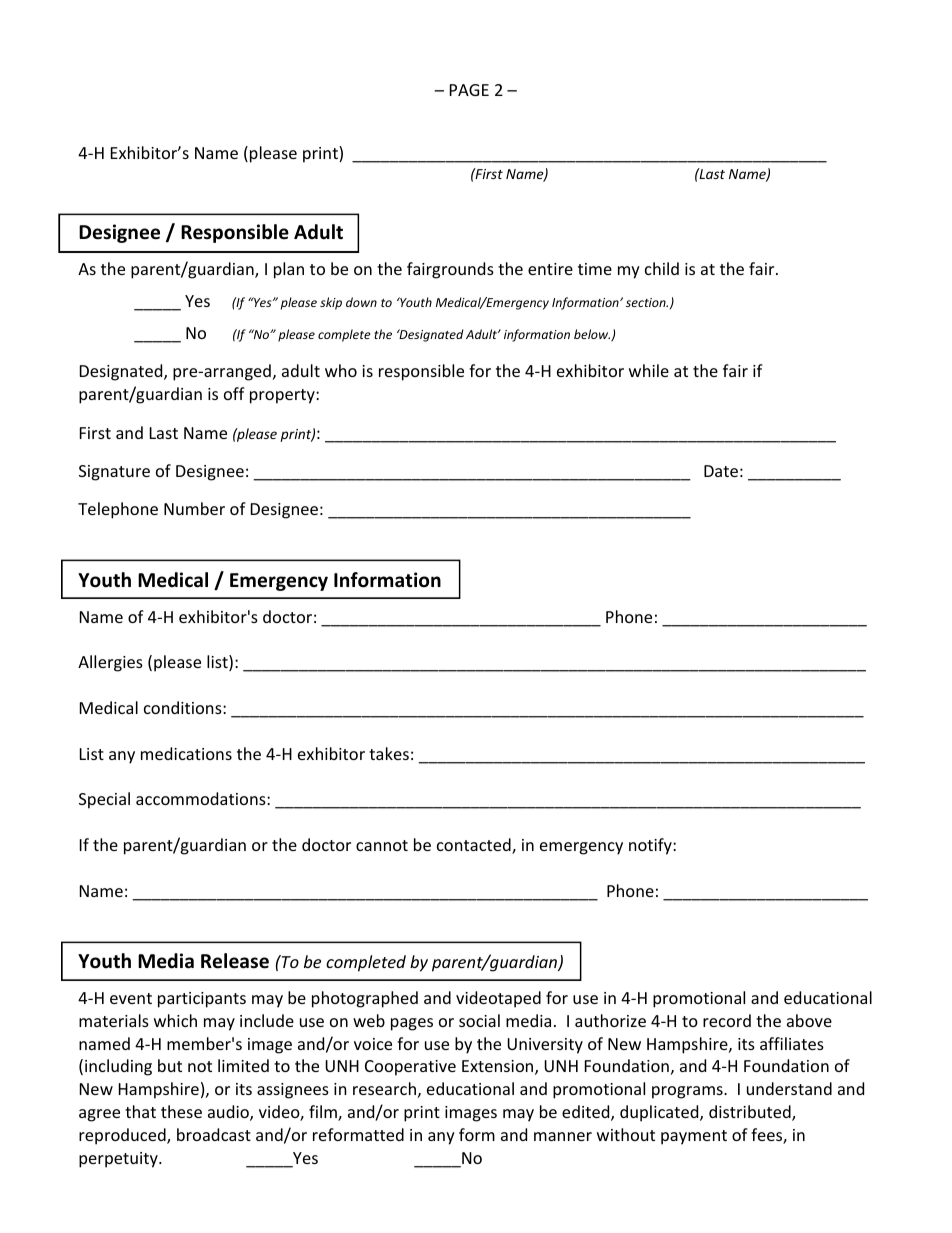 The width and height of the screenshot is (952, 1233). I want to click on notify, so click(651, 846).
